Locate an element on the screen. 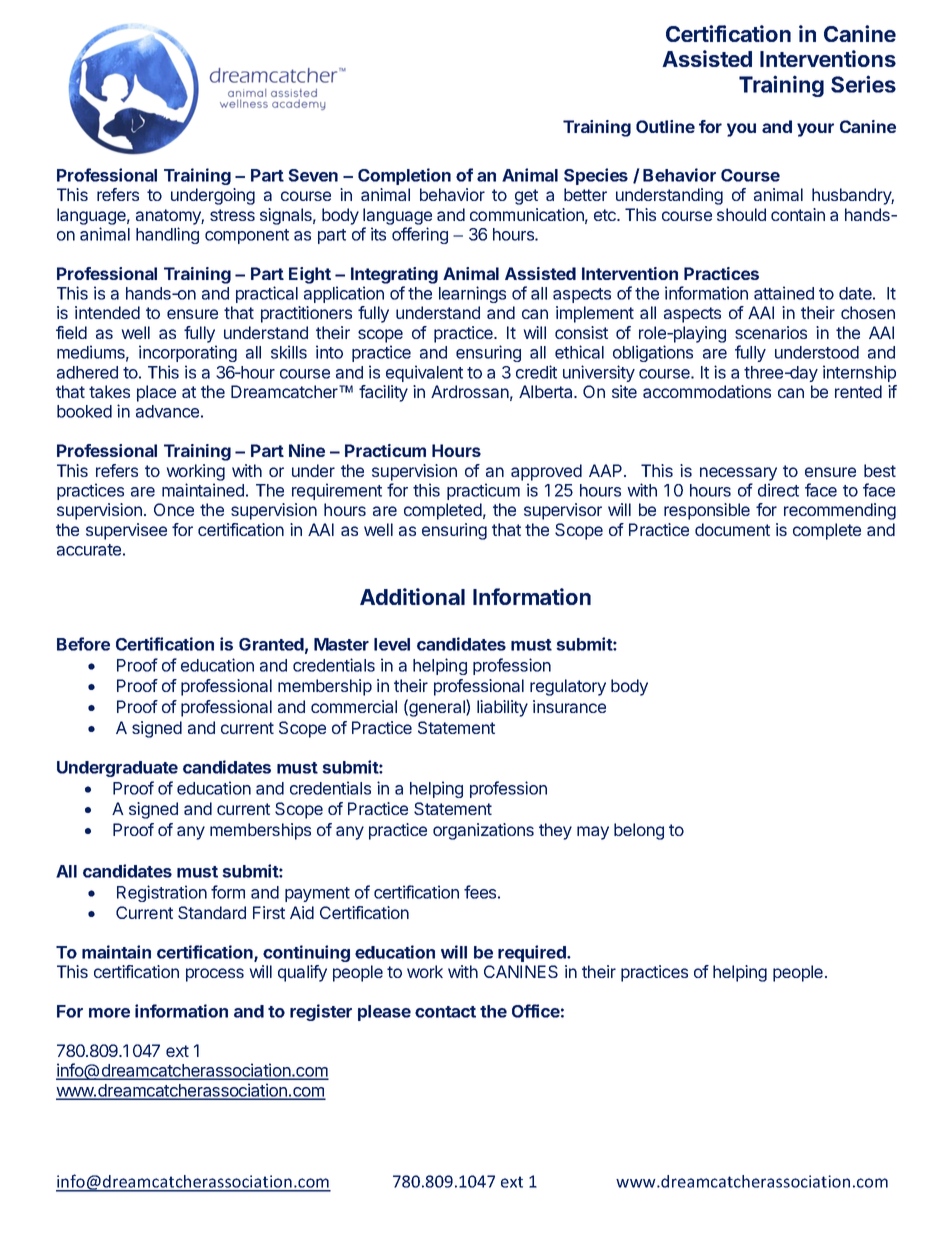 The image size is (952, 1233). Additional is located at coordinates (412, 596).
